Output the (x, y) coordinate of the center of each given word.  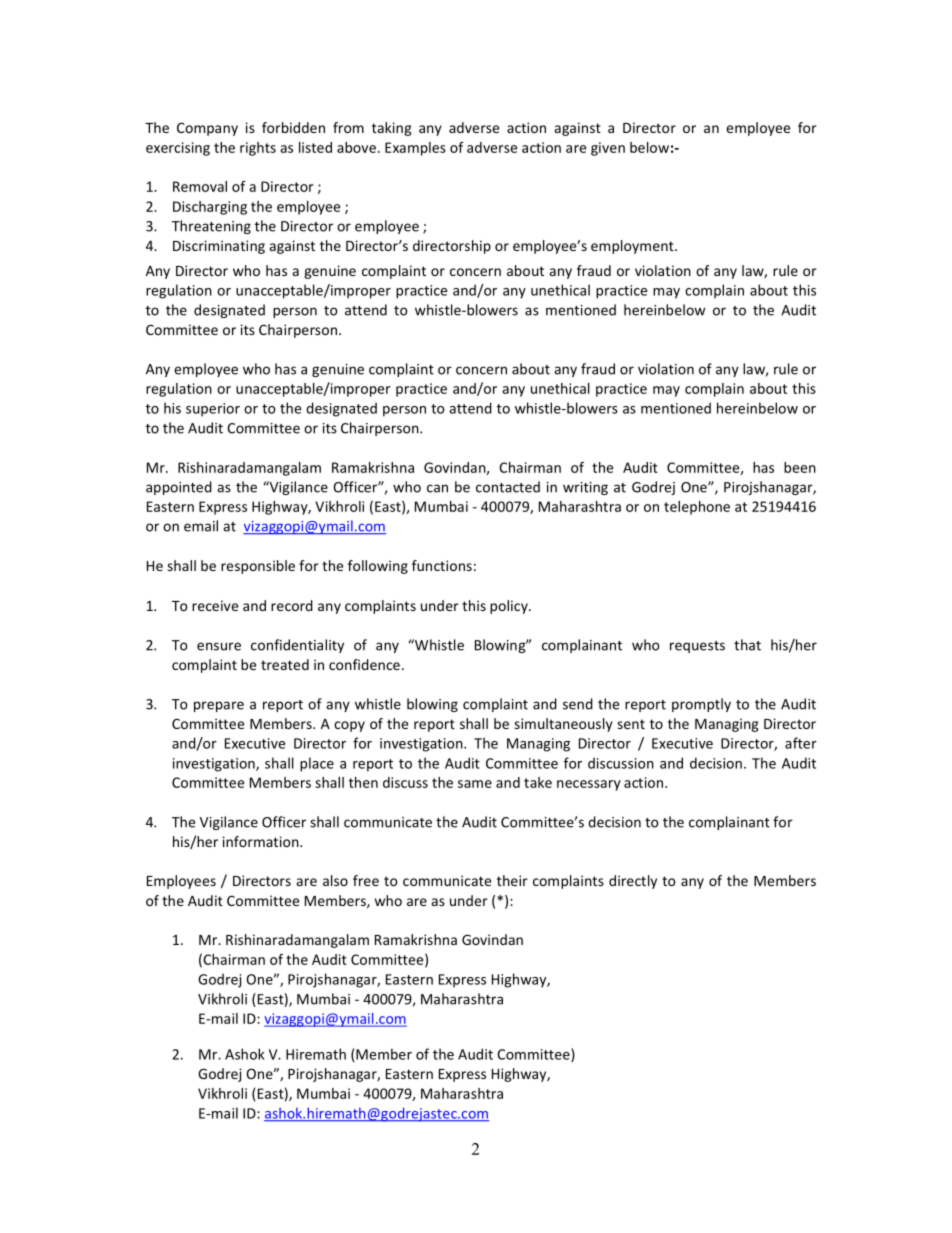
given (608, 149)
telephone (697, 508)
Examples (415, 149)
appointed (179, 488)
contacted (508, 487)
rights (258, 149)
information (262, 841)
